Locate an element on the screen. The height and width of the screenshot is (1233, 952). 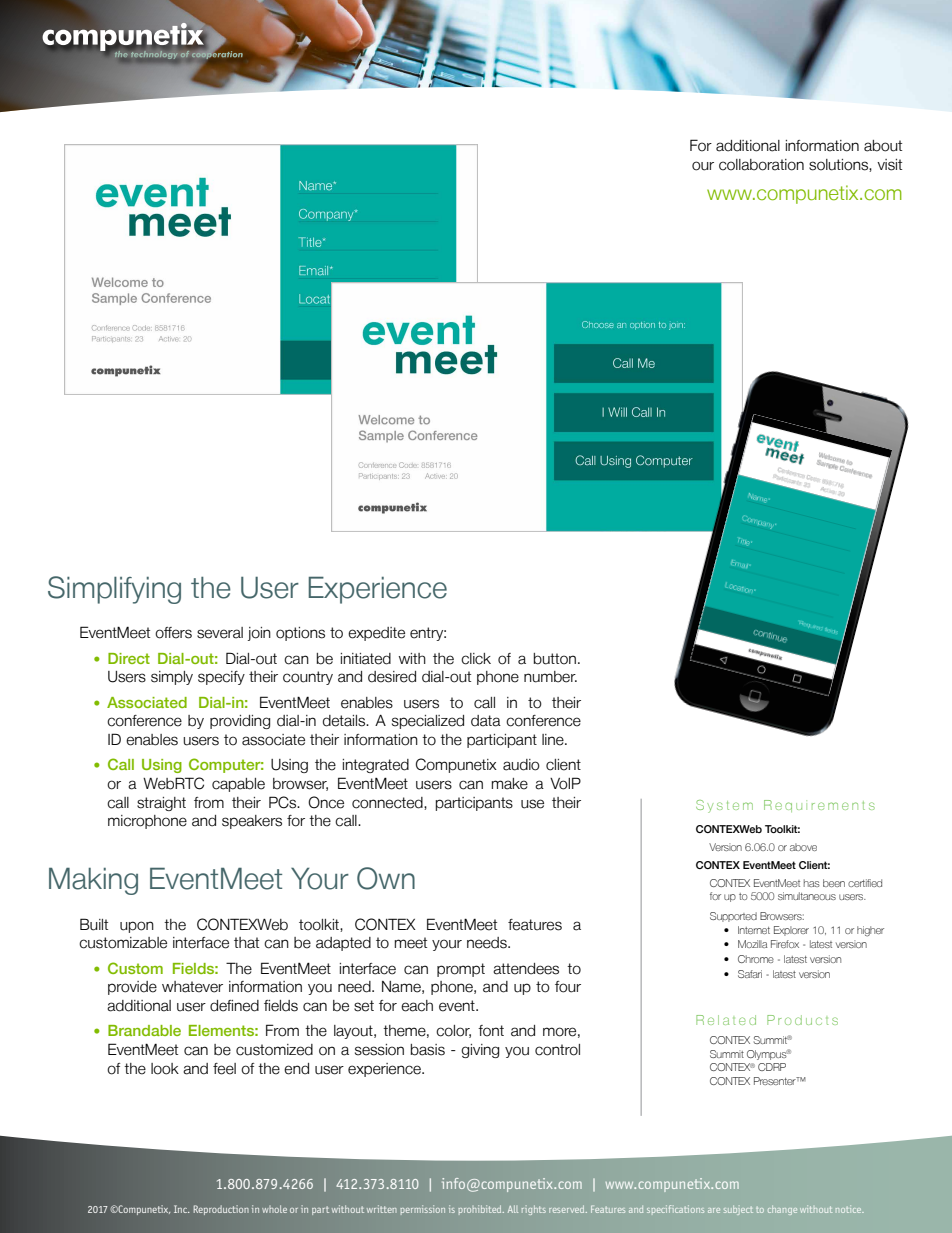
about is located at coordinates (883, 146).
